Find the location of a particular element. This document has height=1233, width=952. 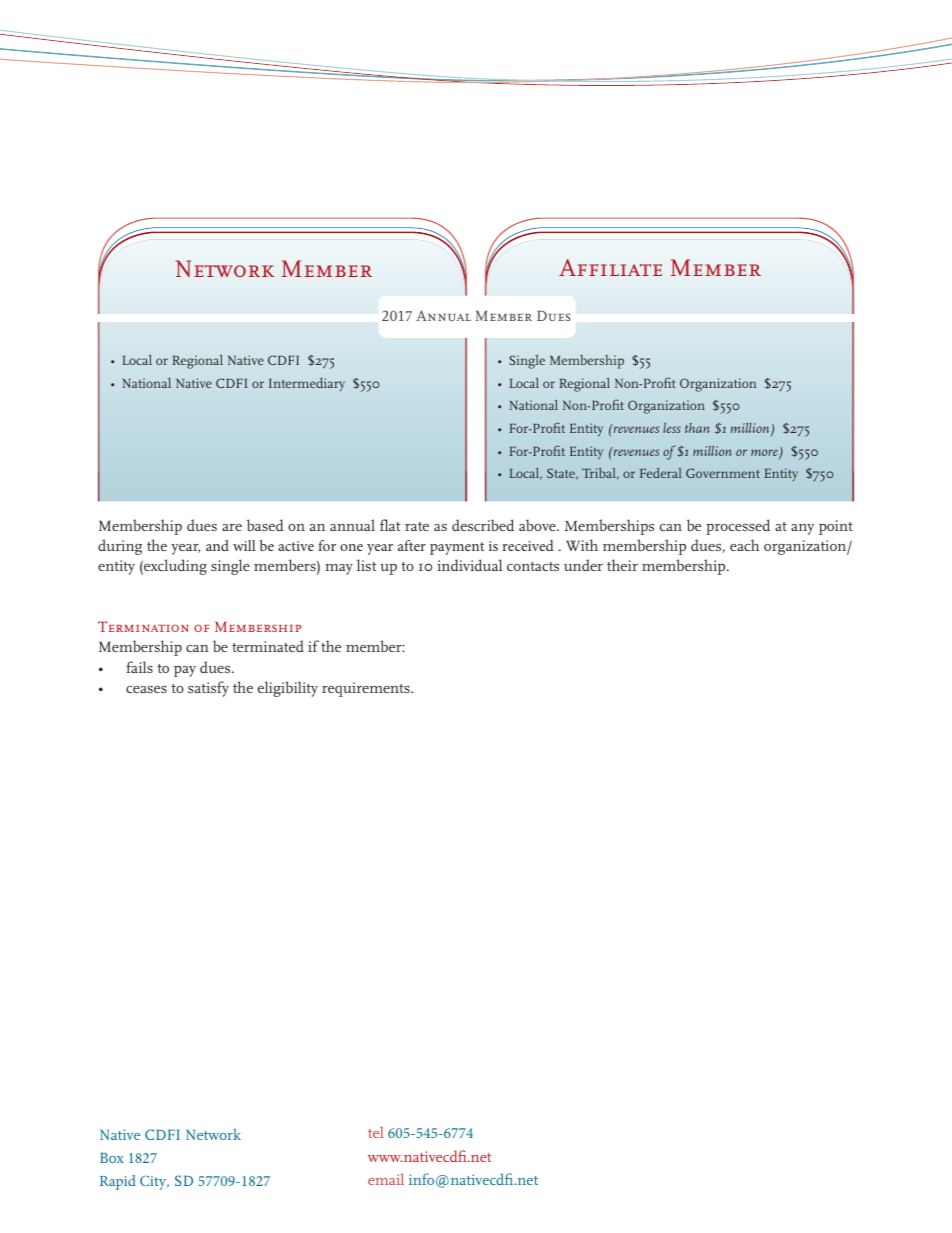

their is located at coordinates (622, 565).
